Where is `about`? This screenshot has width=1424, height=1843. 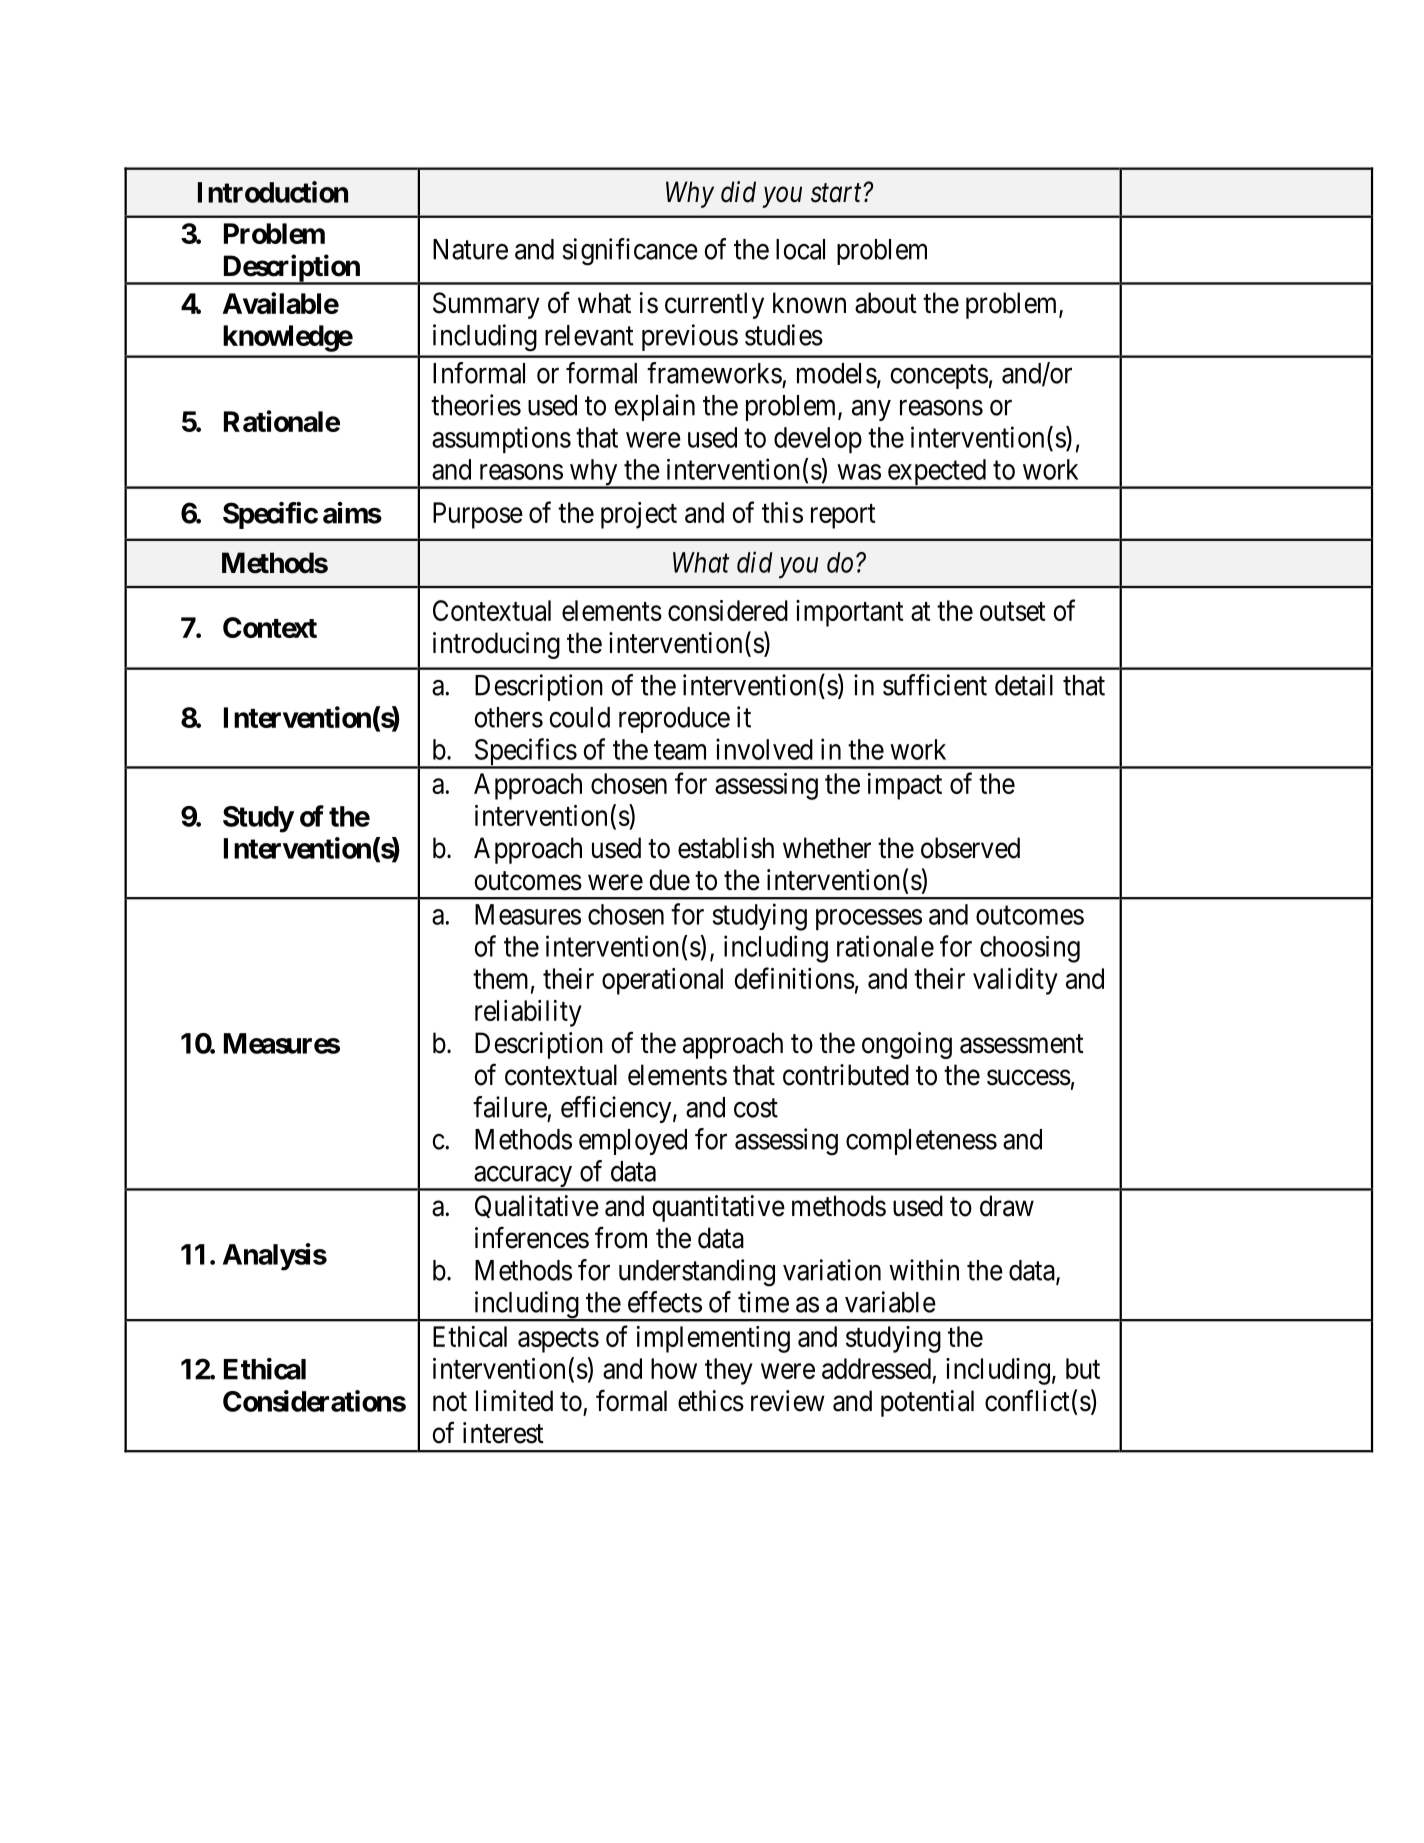
about is located at coordinates (886, 303).
